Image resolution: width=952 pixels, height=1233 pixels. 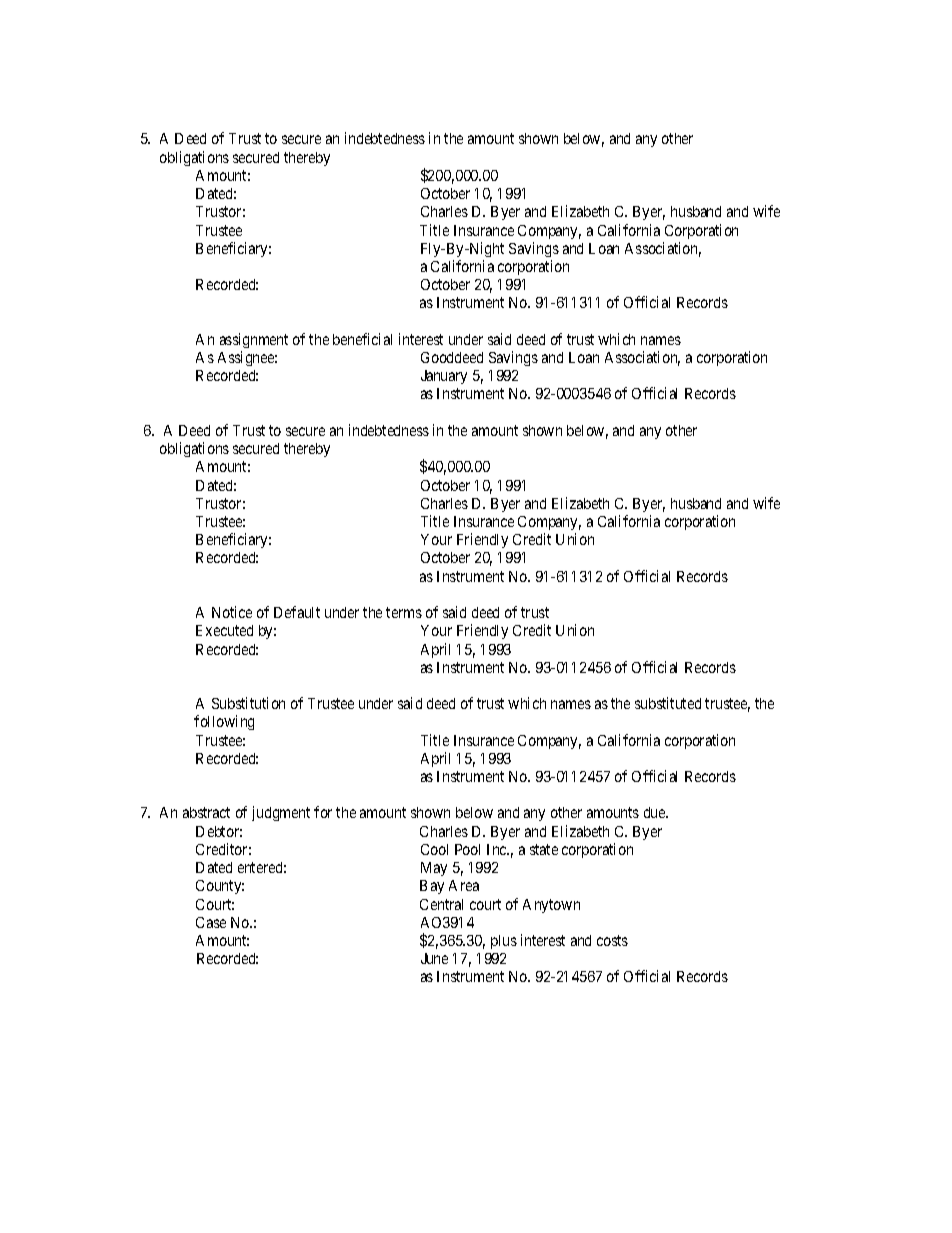 What do you see at coordinates (206, 812) in the screenshot?
I see `abstract` at bounding box center [206, 812].
